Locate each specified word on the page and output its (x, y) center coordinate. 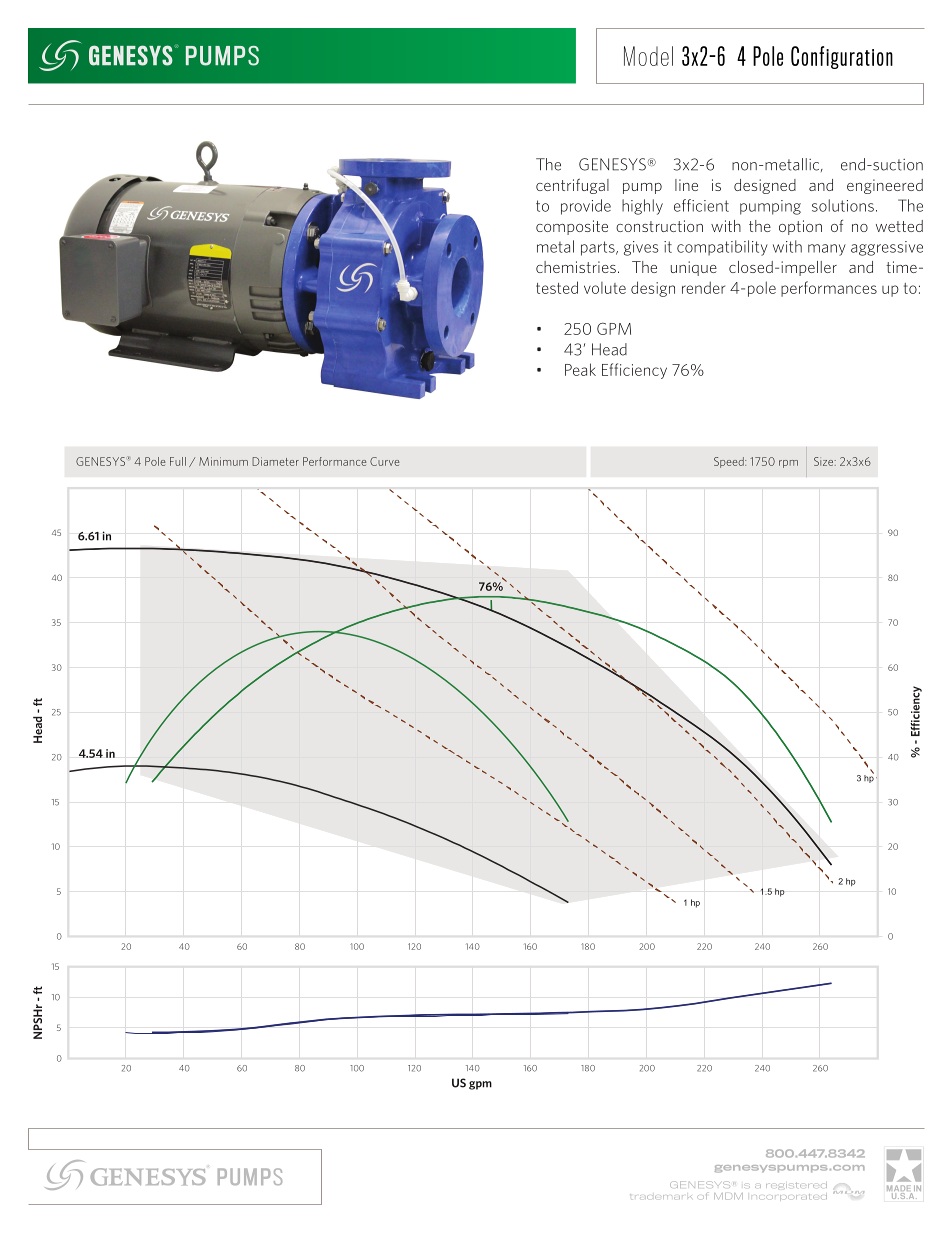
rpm (788, 464)
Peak (580, 369)
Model (648, 56)
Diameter (275, 461)
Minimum (223, 461)
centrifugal (572, 186)
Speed (730, 462)
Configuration (842, 57)
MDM (728, 1196)
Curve (385, 461)
